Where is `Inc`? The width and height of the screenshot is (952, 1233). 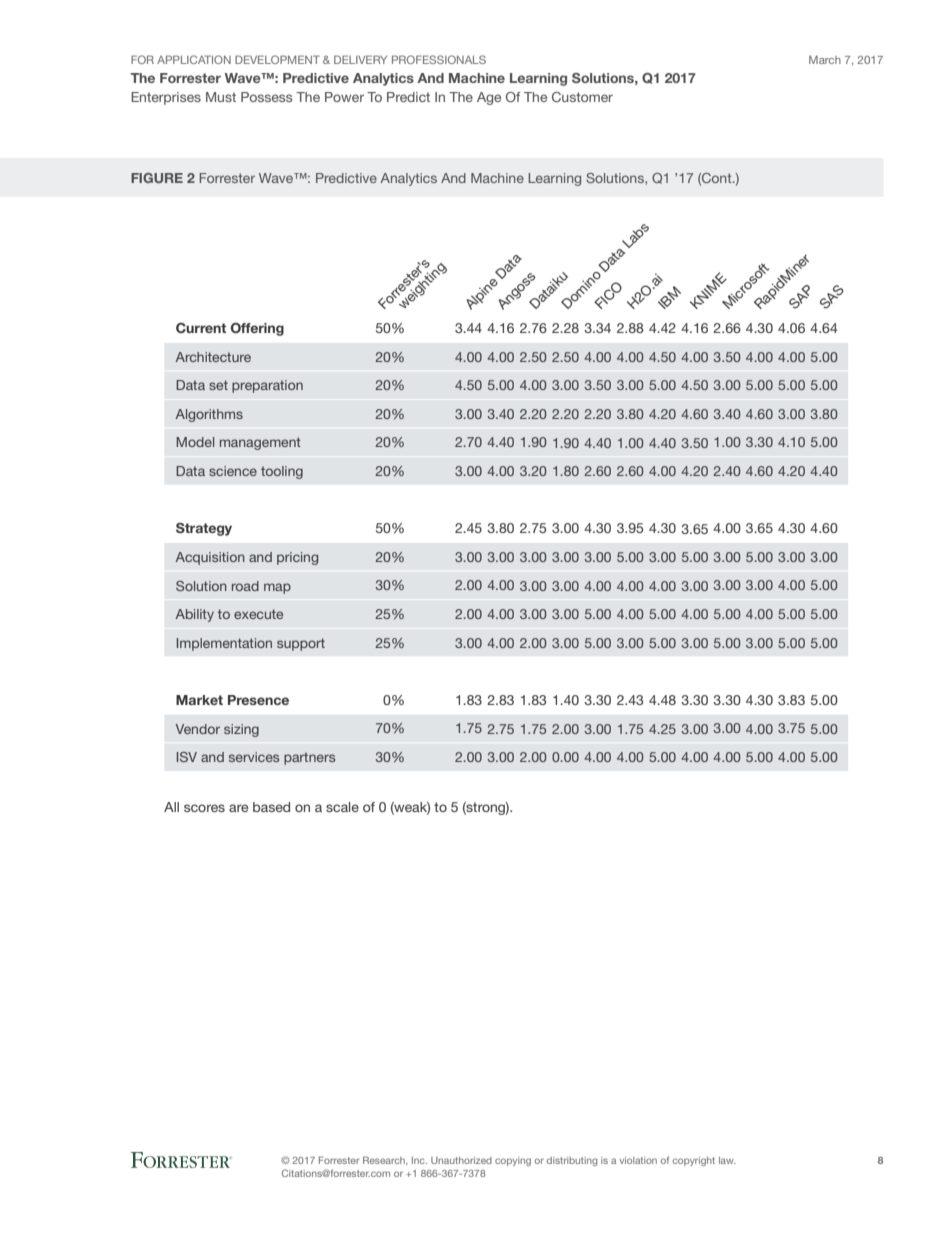 Inc is located at coordinates (419, 1160).
